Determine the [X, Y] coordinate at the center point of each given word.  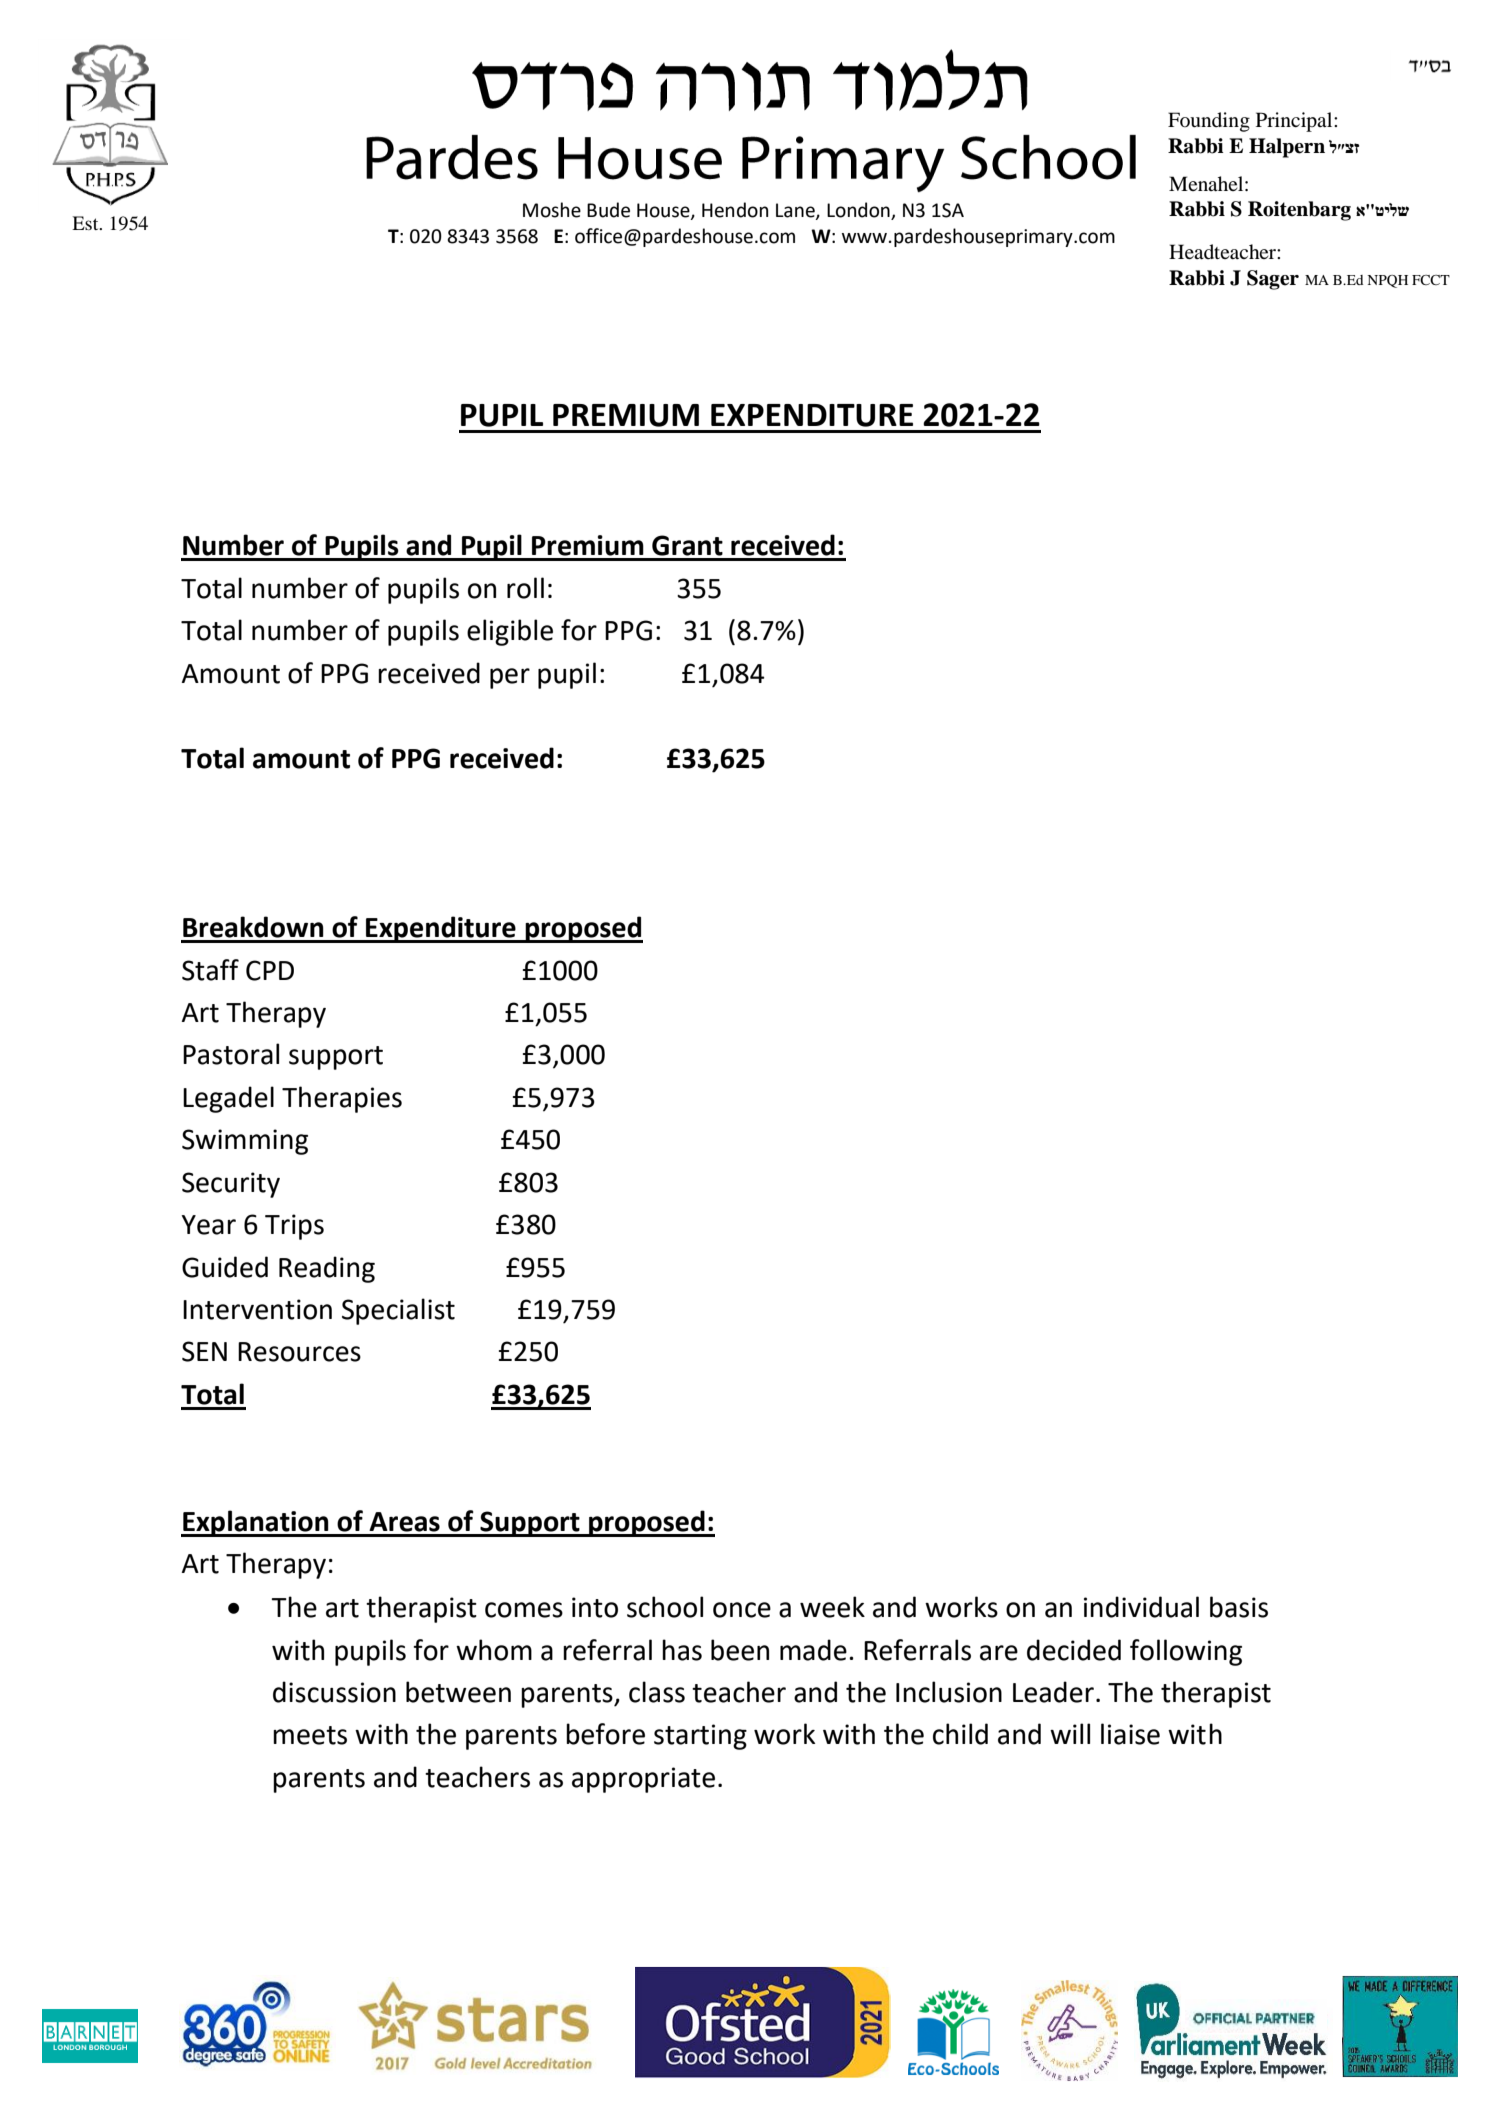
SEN [204, 1351]
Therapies [342, 1099]
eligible [510, 632]
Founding [1209, 122]
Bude [608, 210]
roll [525, 588]
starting [700, 1737]
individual [1141, 1607]
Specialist [398, 1311]
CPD [270, 970]
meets [310, 1735]
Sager [1273, 280]
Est [86, 223]
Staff [210, 970]
